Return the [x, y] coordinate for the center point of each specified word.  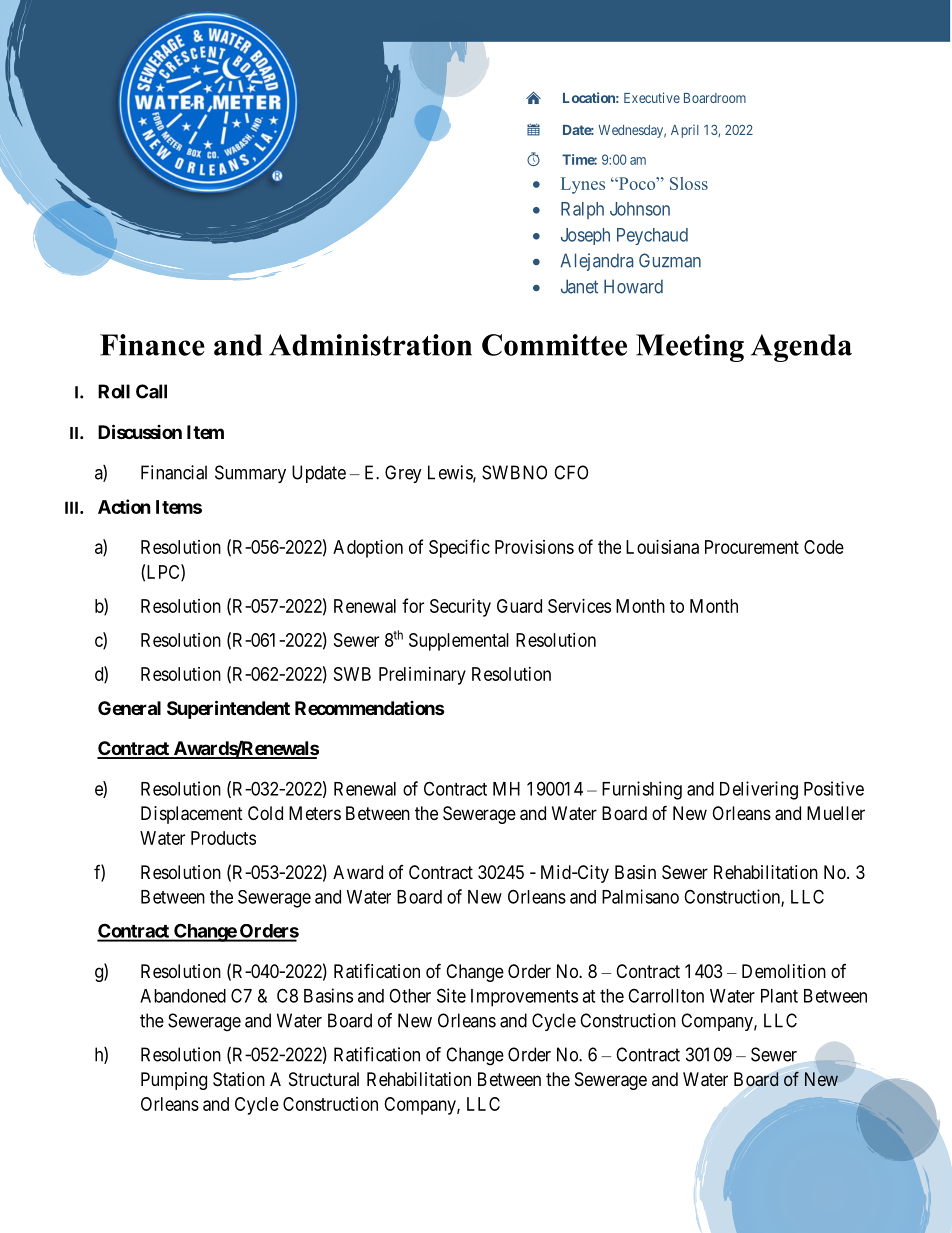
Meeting [690, 348]
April [685, 131]
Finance [152, 345]
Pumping [174, 1081]
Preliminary [422, 676]
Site [451, 995]
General [129, 708]
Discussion [140, 431]
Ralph [582, 210]
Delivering [759, 790]
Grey [403, 474]
